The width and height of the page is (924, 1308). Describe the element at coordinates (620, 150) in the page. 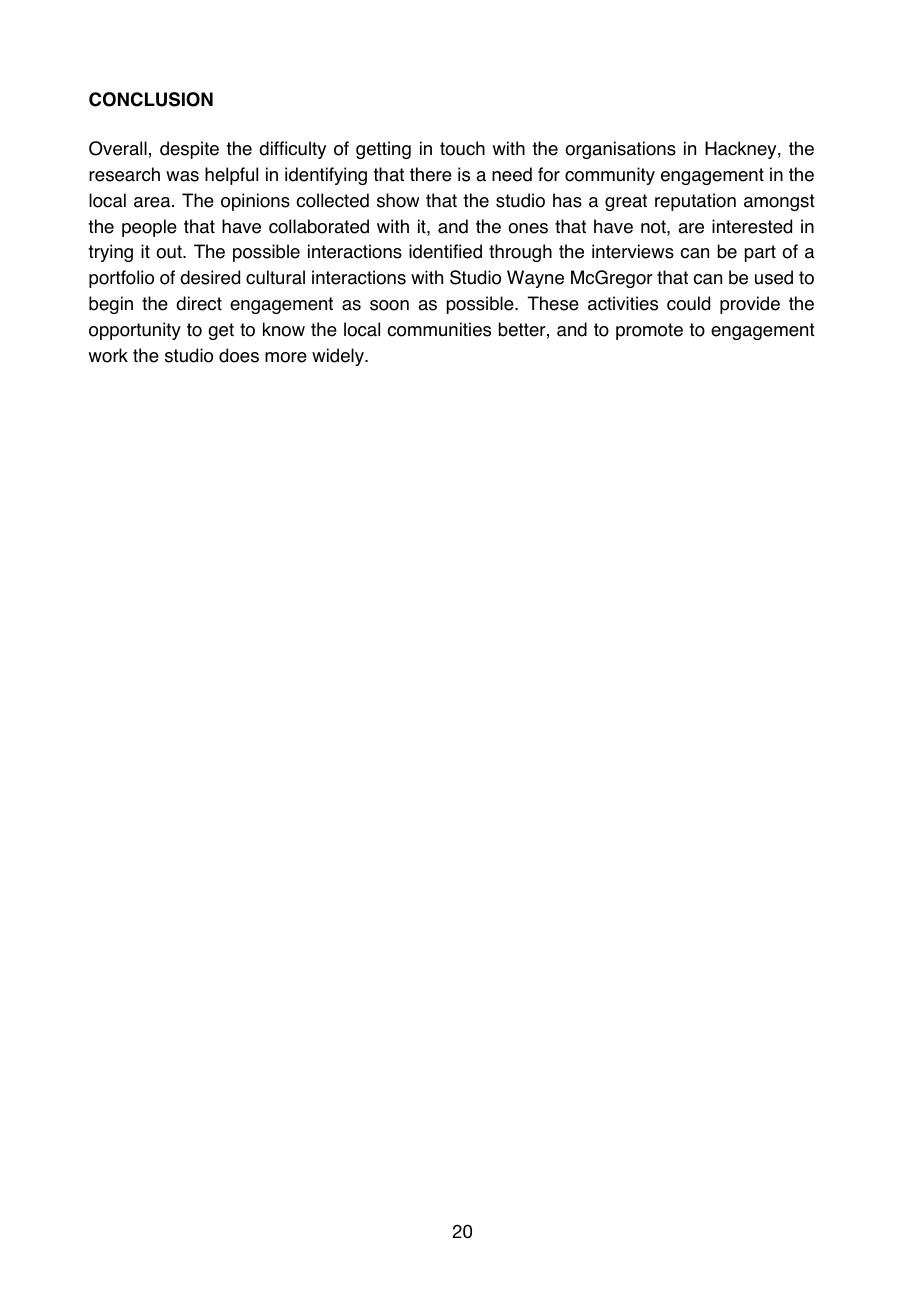

I see `organisations` at that location.
